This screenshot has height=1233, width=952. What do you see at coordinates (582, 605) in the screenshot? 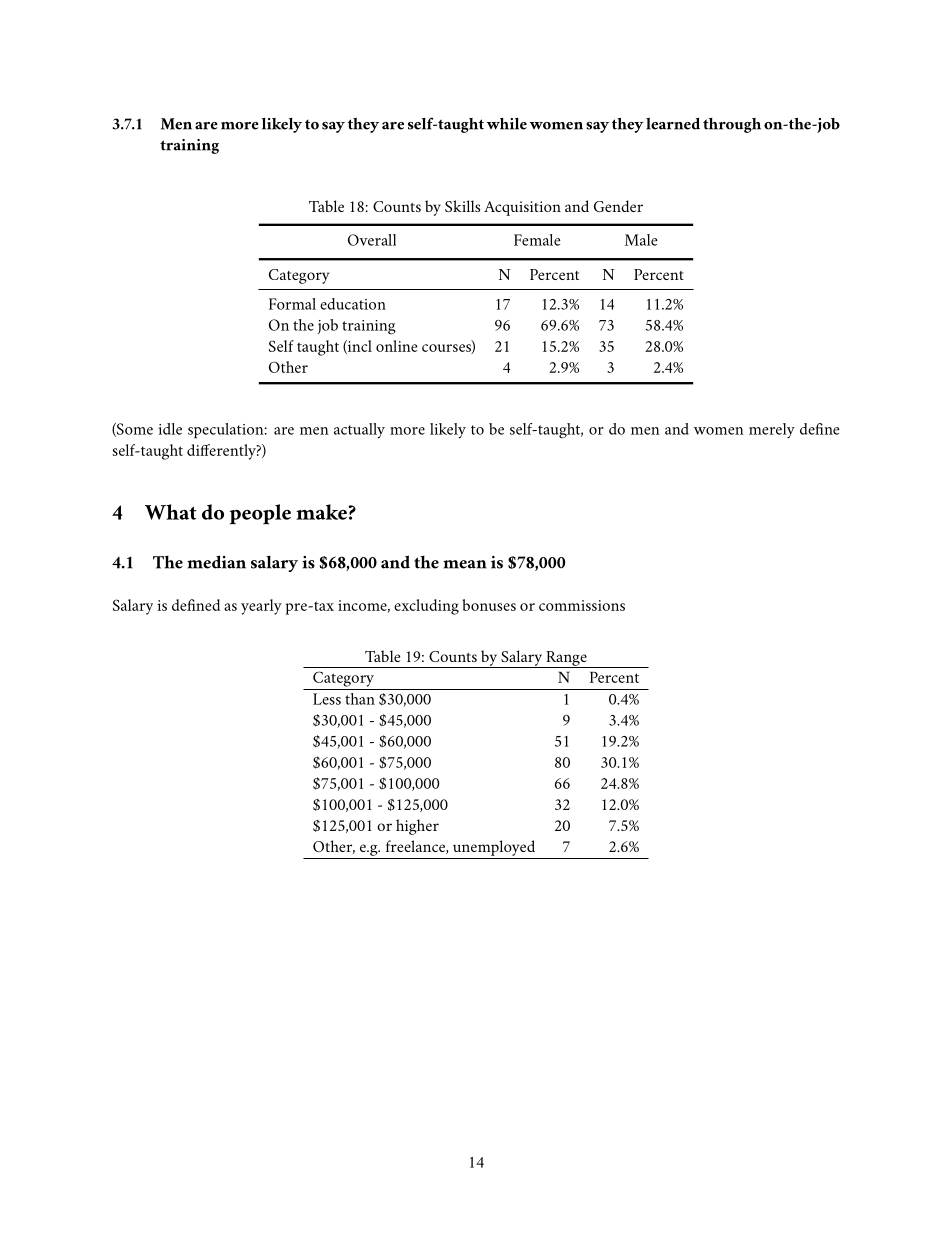
I see `commissions` at bounding box center [582, 605].
